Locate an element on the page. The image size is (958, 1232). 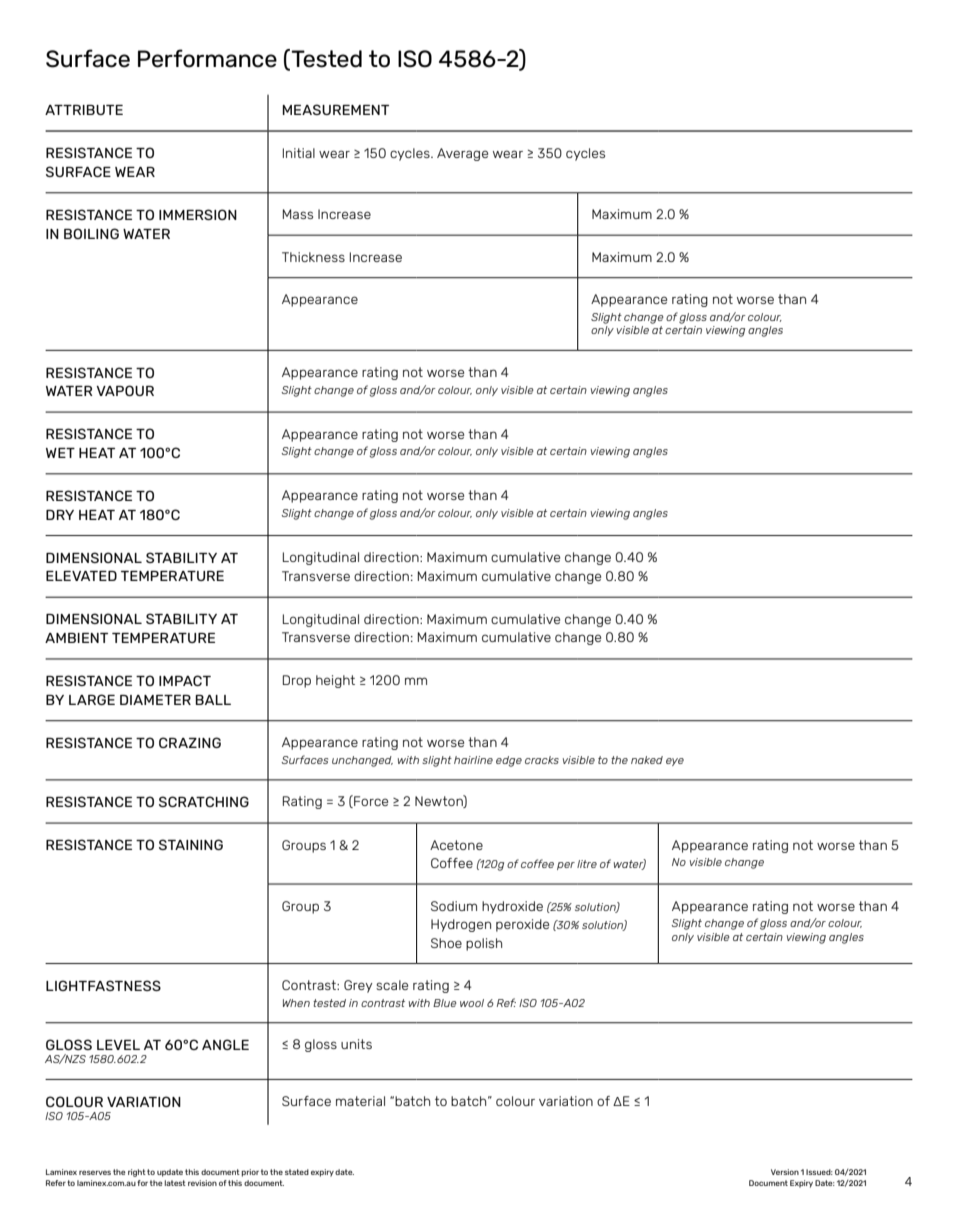
height is located at coordinates (335, 681).
